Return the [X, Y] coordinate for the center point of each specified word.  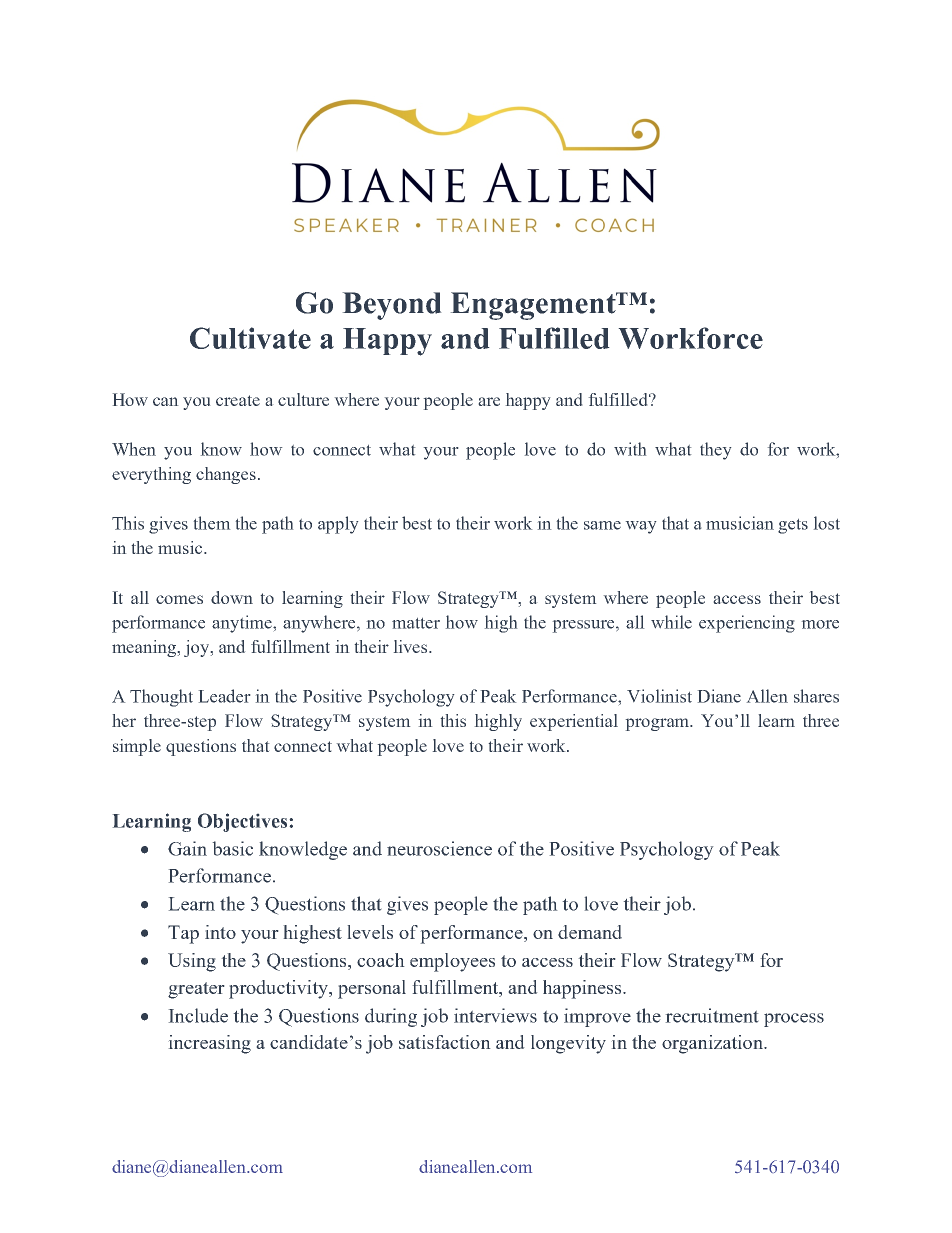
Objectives [242, 822]
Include [198, 1015]
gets [793, 526]
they [715, 451]
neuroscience [439, 848]
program [659, 724]
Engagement [534, 306]
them [212, 523]
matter [416, 623]
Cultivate [250, 338]
